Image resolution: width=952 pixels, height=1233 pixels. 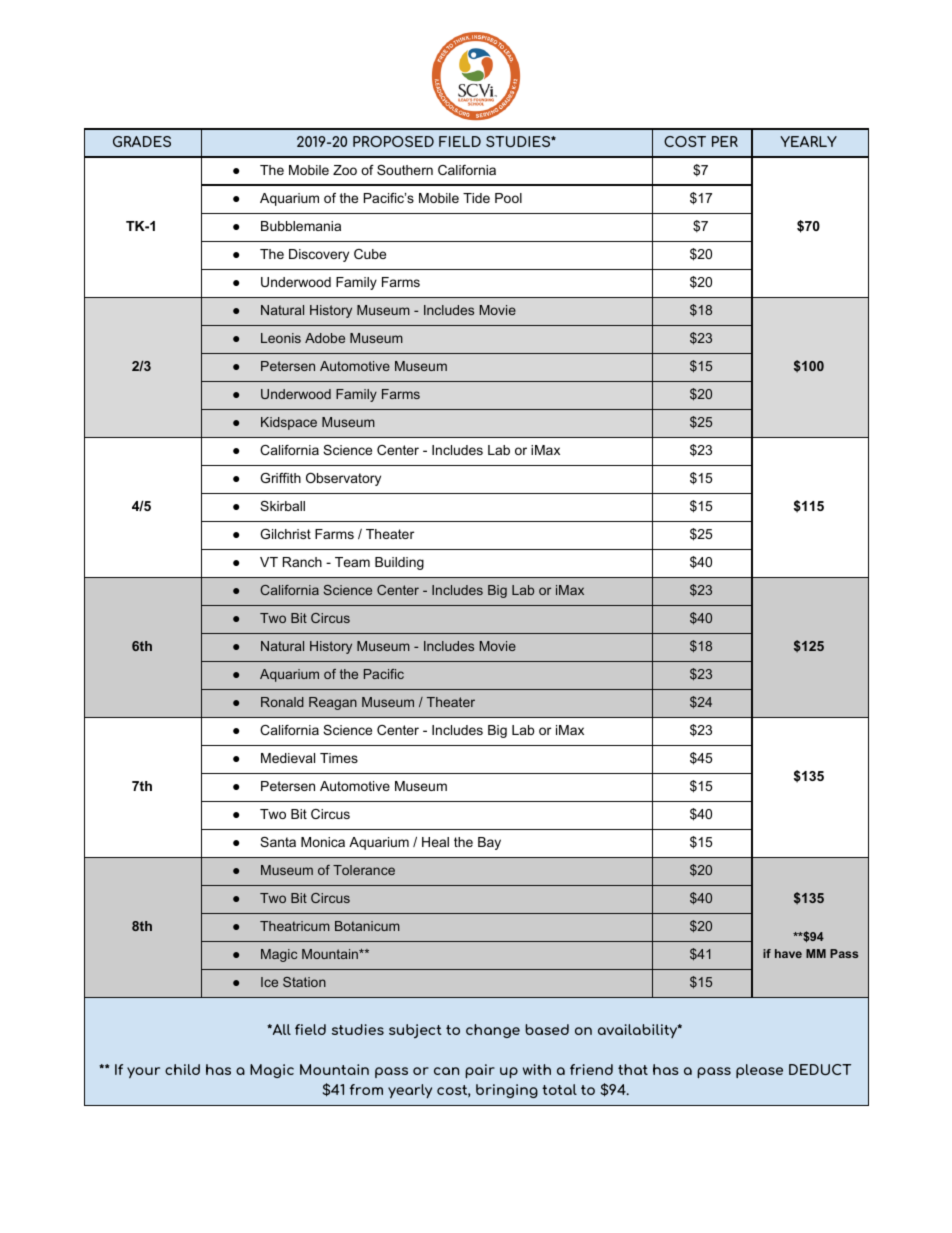 What do you see at coordinates (725, 141) in the screenshot?
I see `PER` at bounding box center [725, 141].
